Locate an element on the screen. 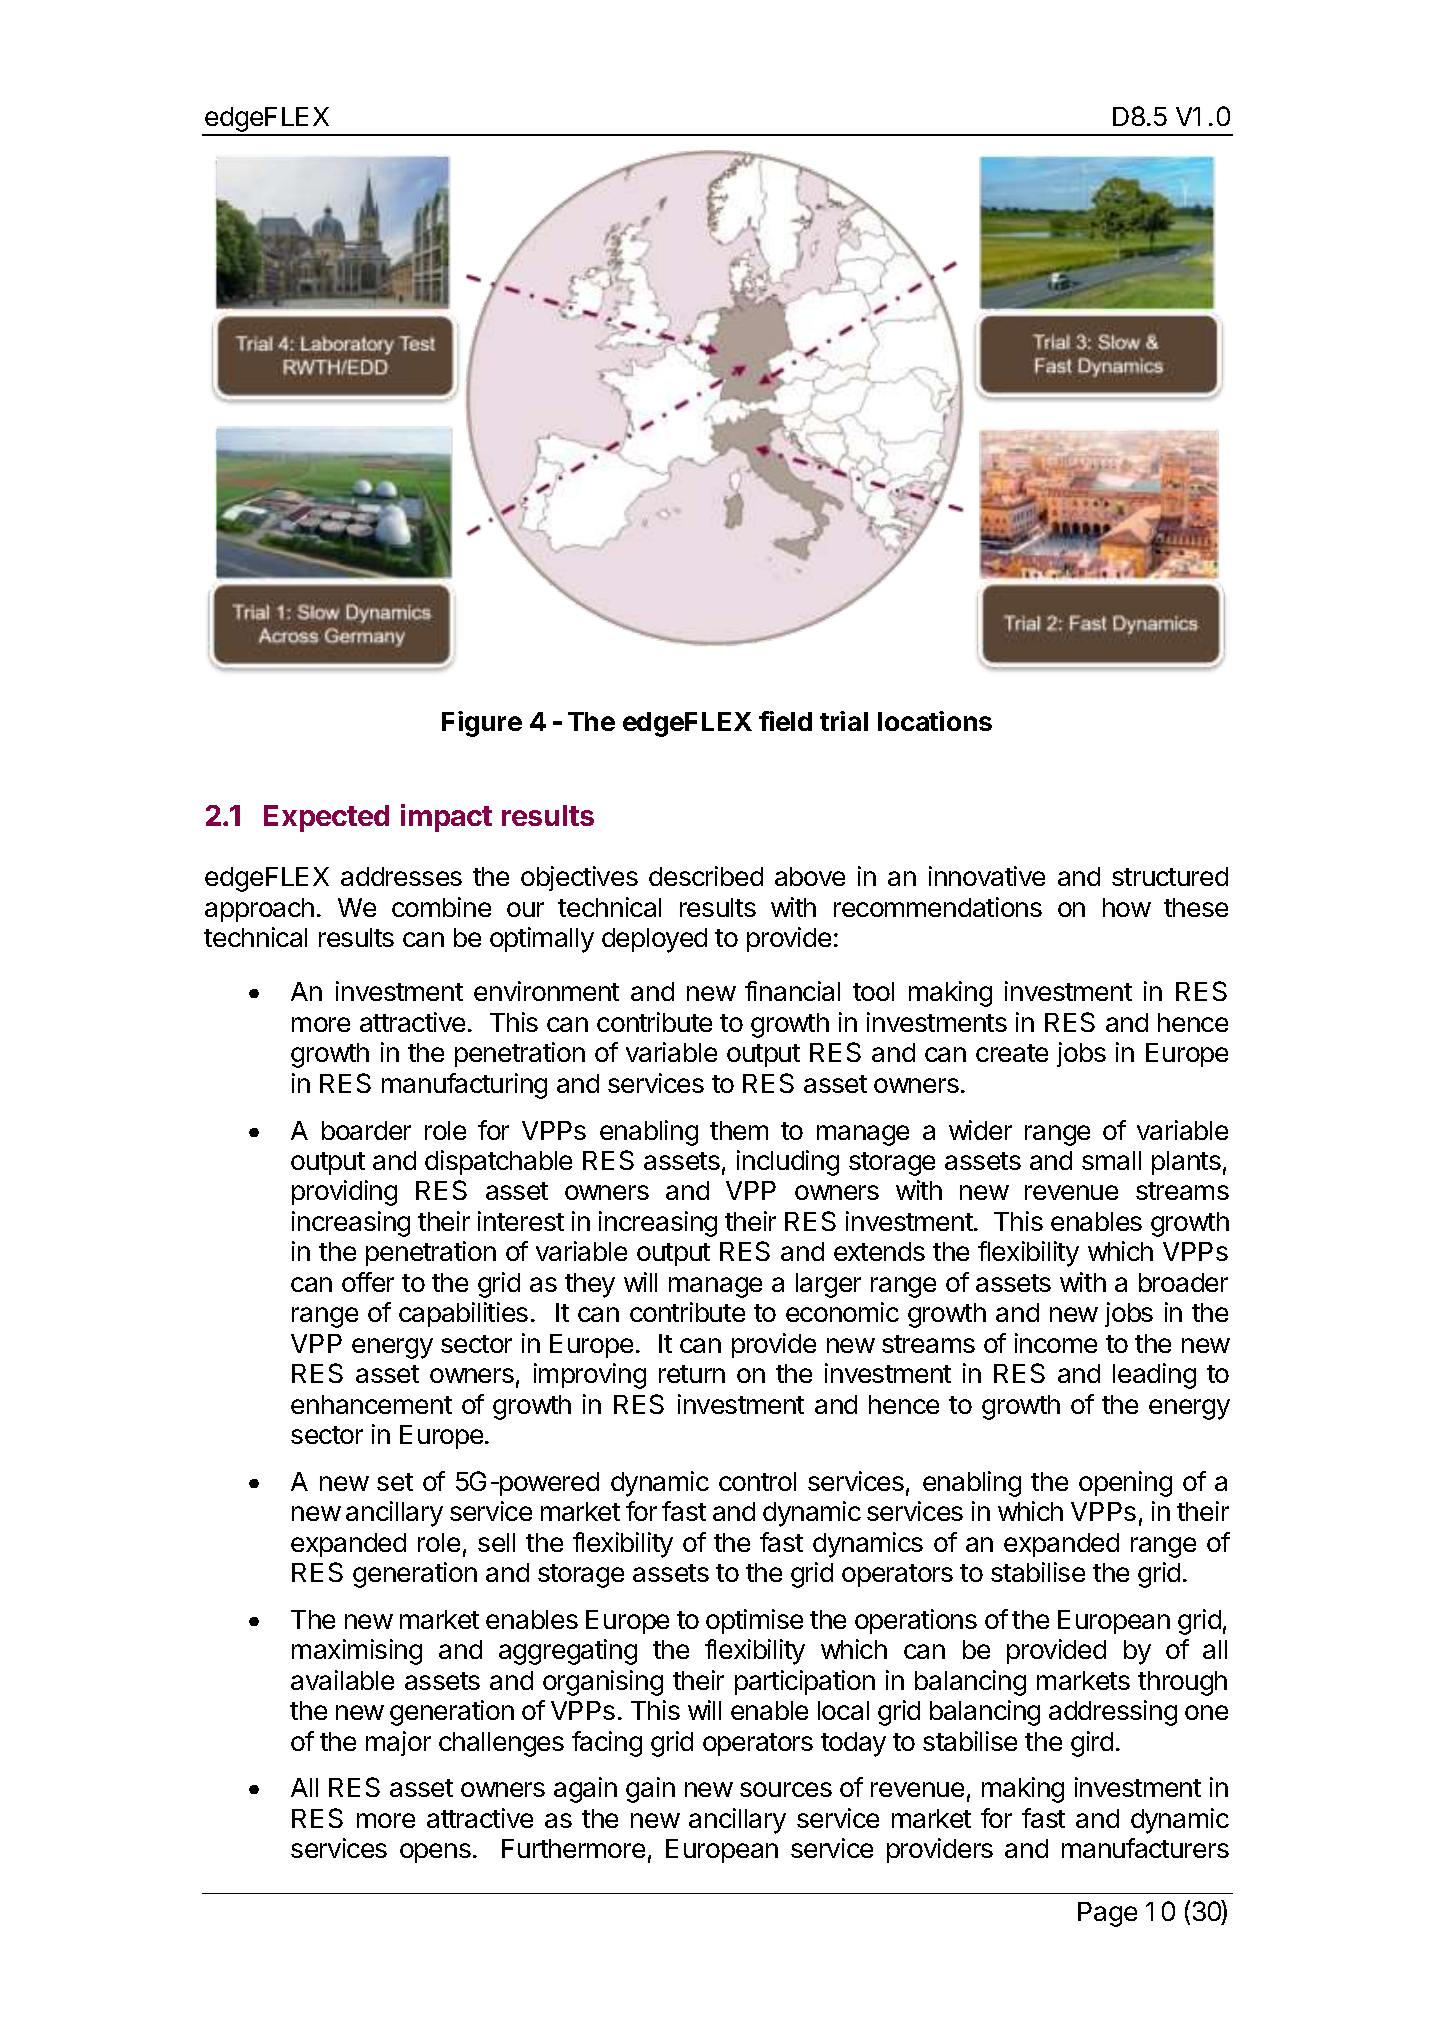  Page is located at coordinates (1107, 1914).
